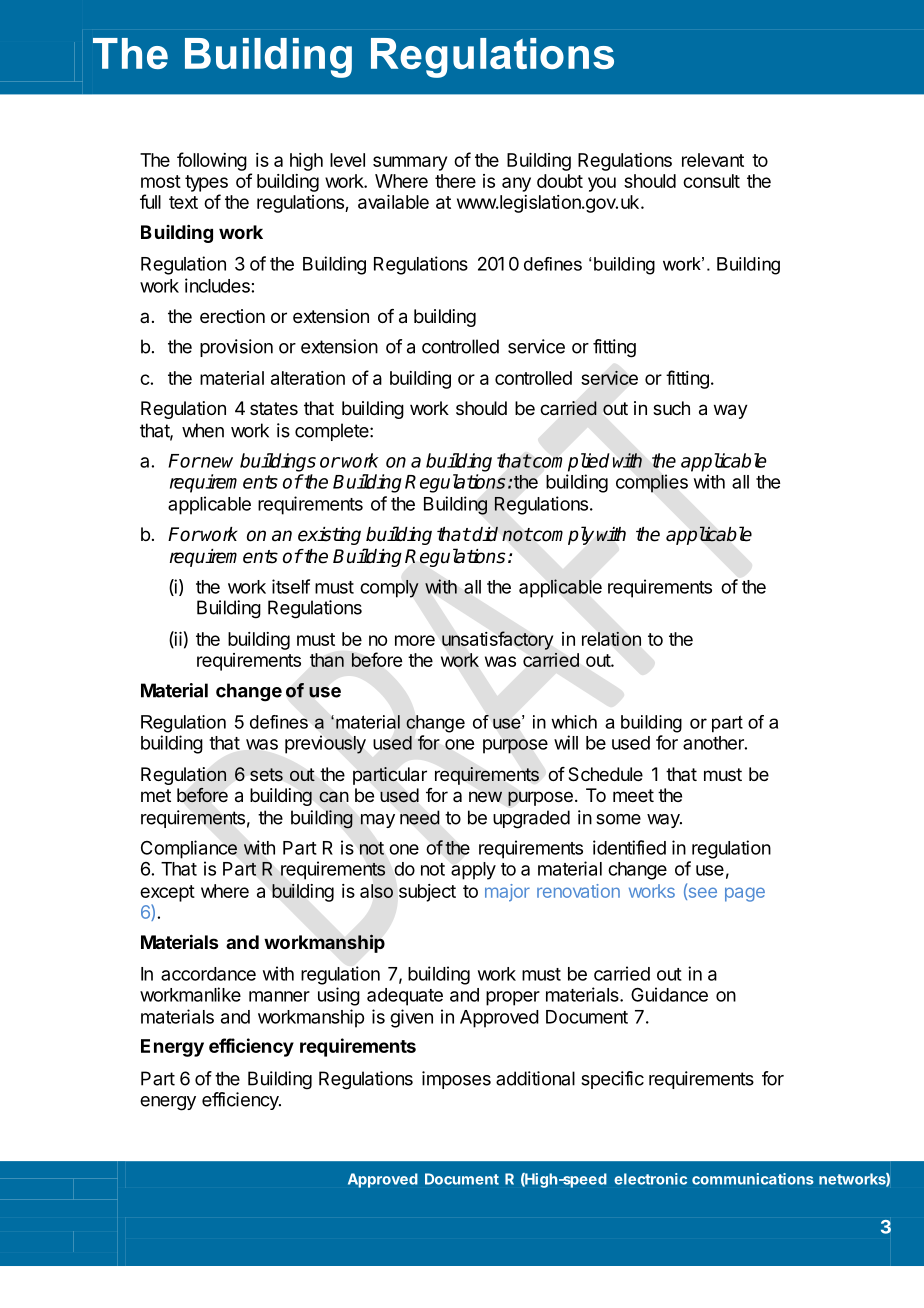 This document has width=924, height=1308. Describe the element at coordinates (650, 1179) in the document. I see `electronic` at that location.
